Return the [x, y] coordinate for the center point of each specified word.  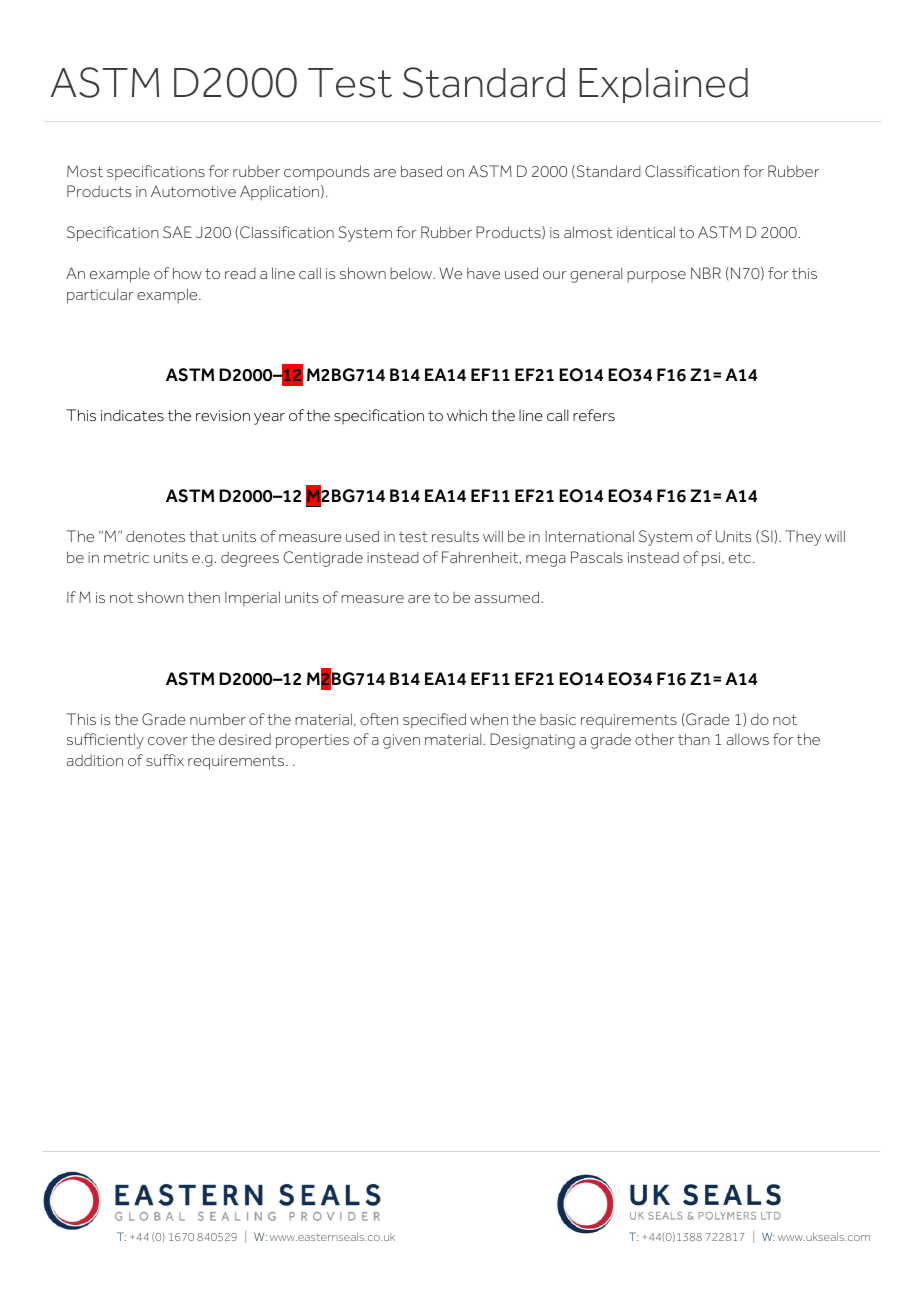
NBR [706, 273]
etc [741, 557]
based [421, 171]
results [455, 536]
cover [168, 741]
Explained [663, 85]
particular [100, 296]
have [483, 273]
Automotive [193, 191]
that [204, 536]
